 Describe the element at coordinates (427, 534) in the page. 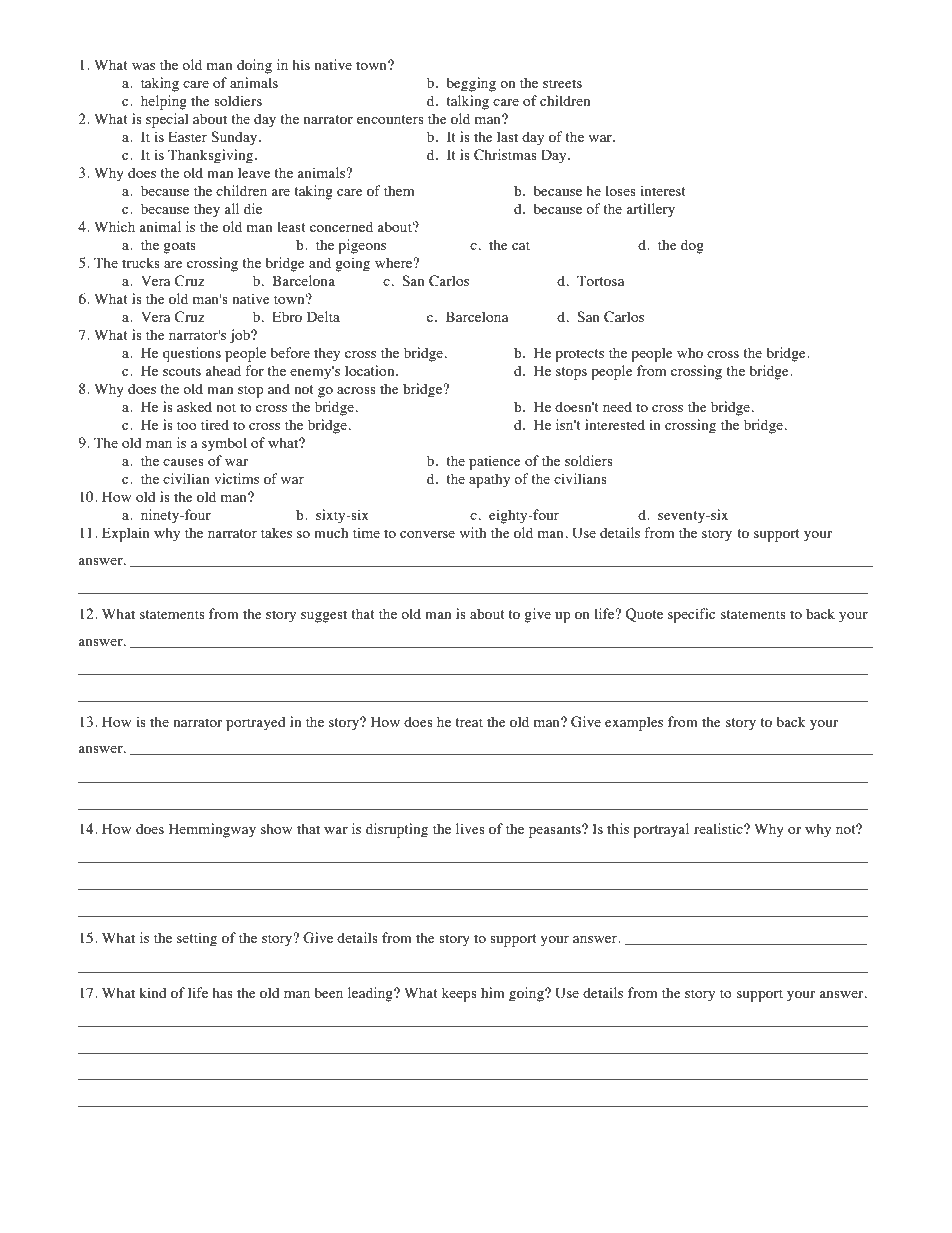

I see `converse` at that location.
